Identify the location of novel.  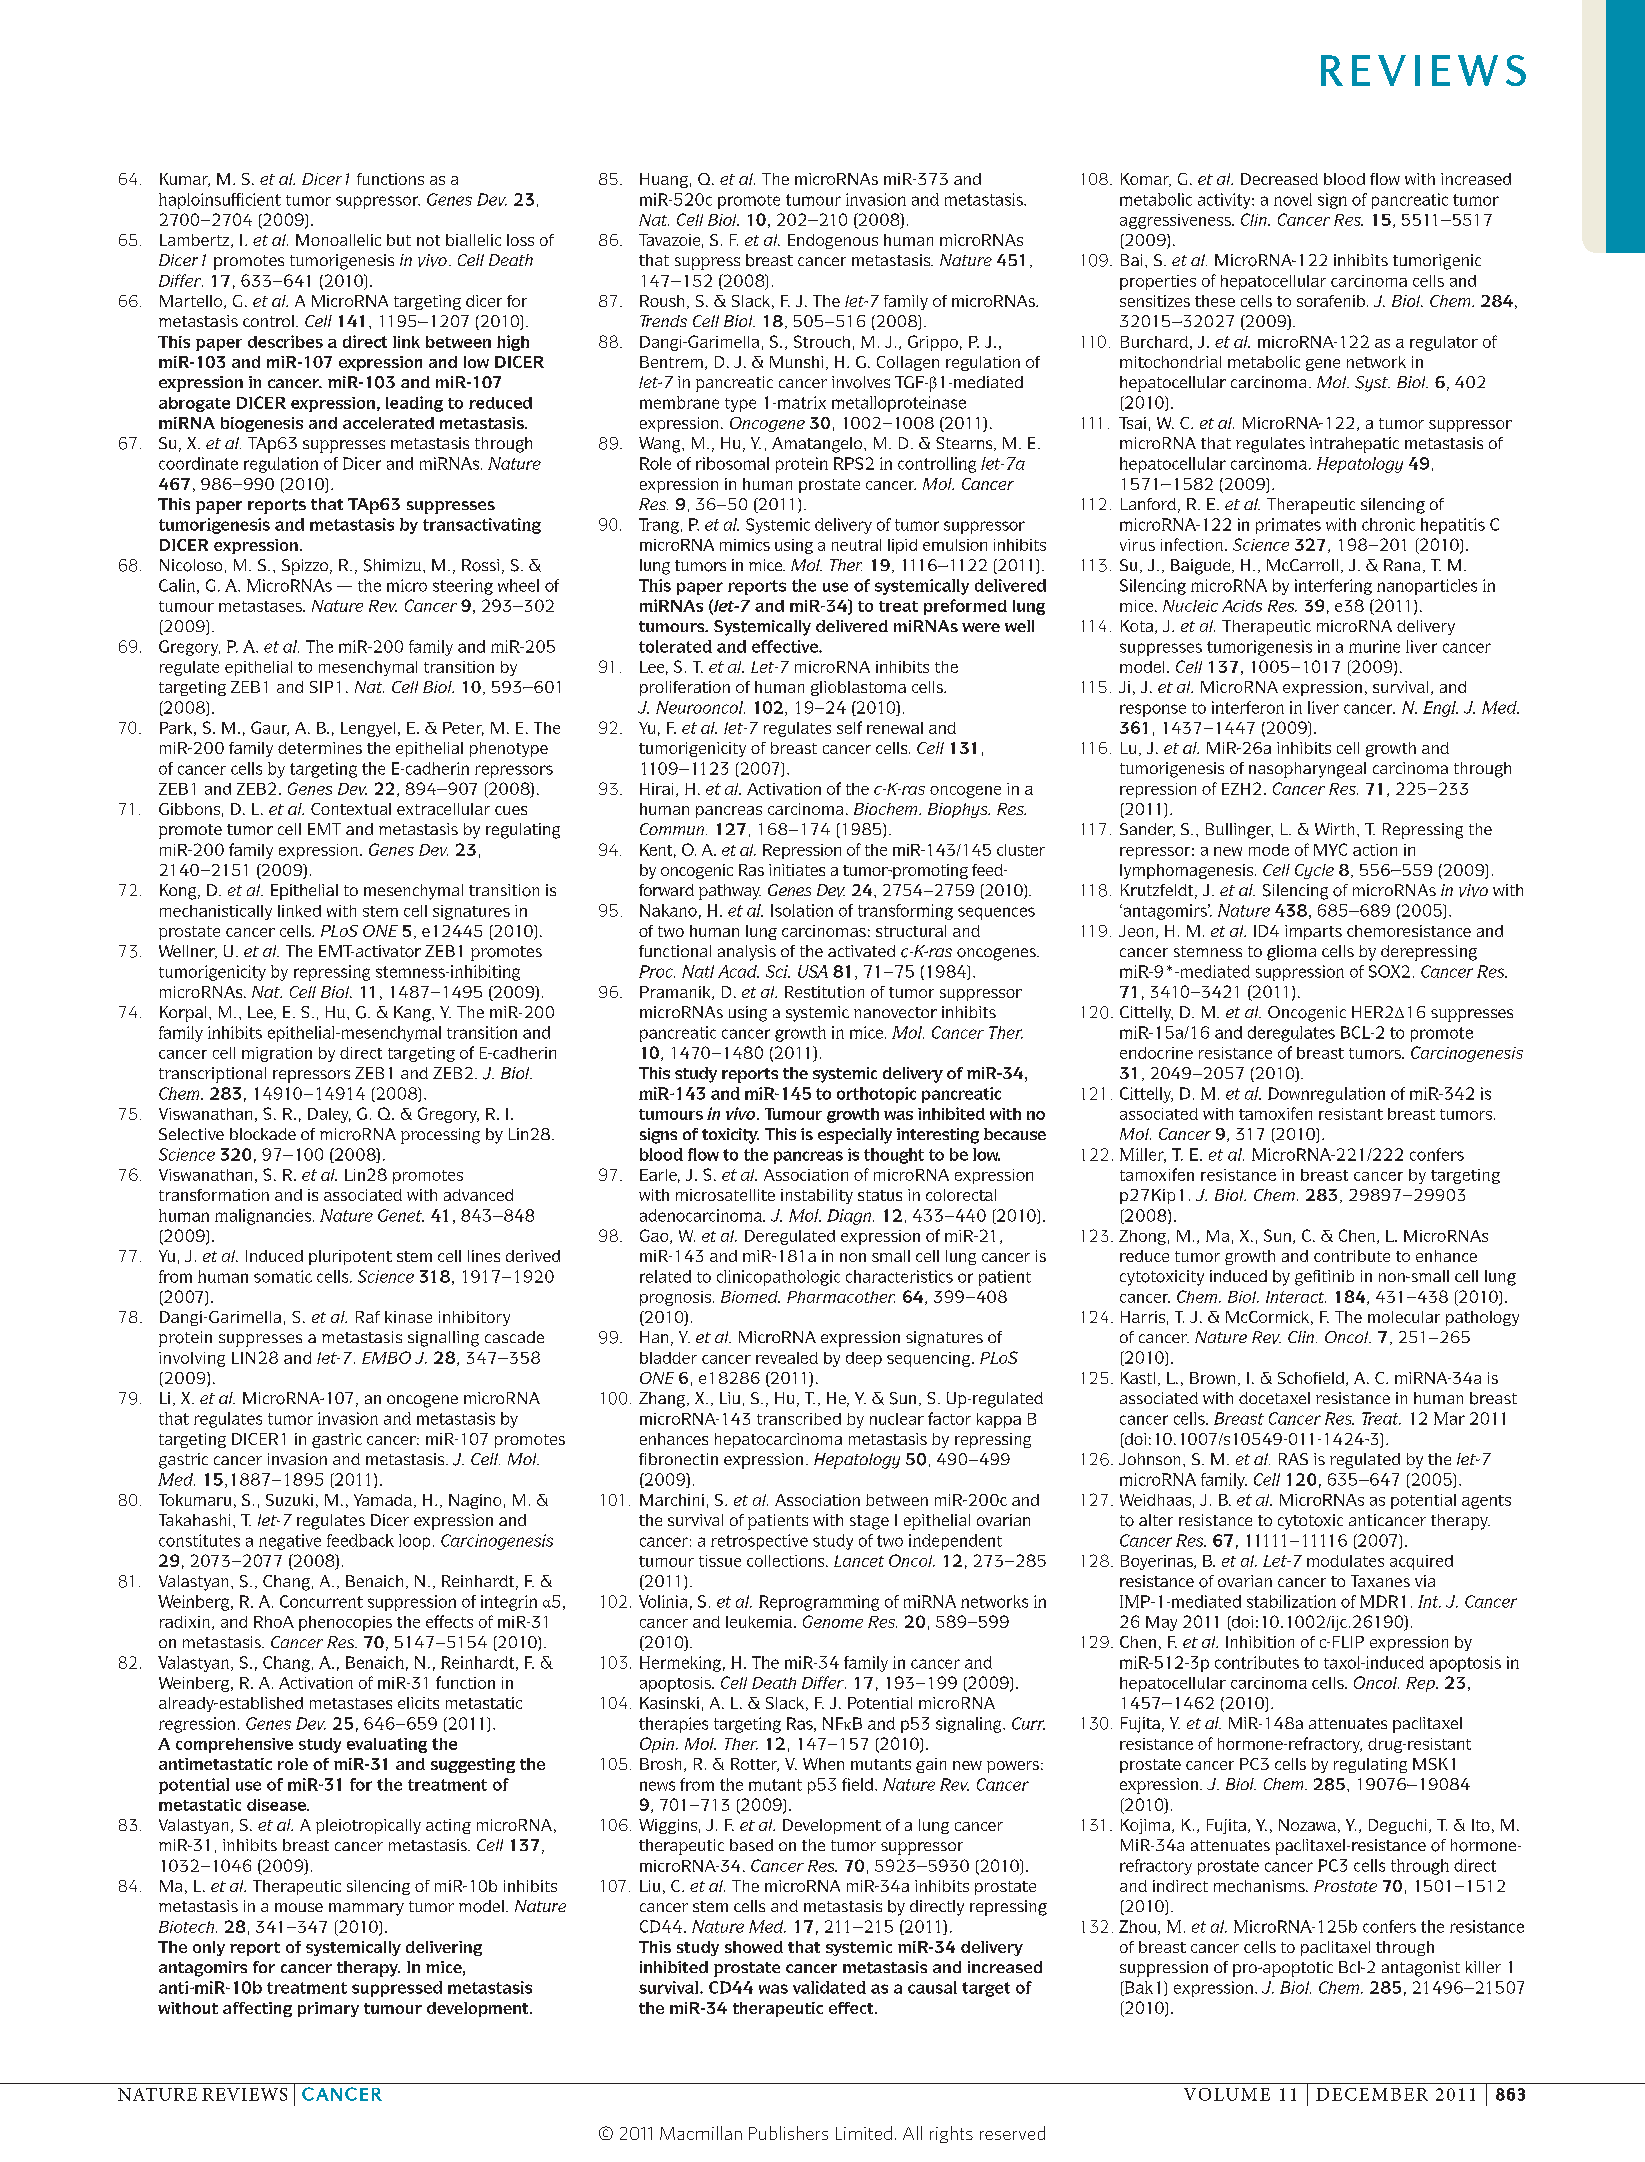
(1293, 199).
